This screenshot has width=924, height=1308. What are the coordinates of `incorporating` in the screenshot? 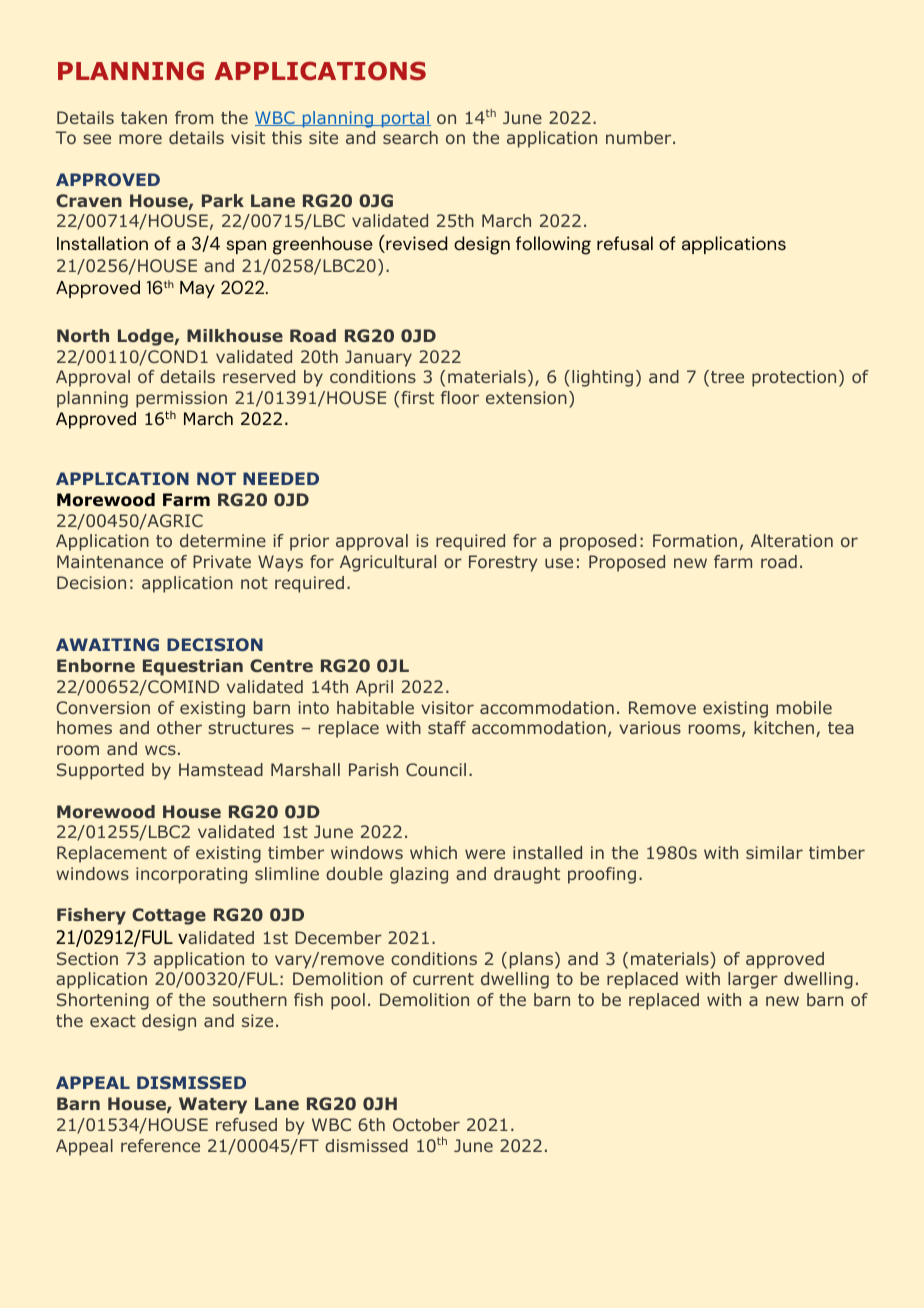 It's located at (191, 875).
